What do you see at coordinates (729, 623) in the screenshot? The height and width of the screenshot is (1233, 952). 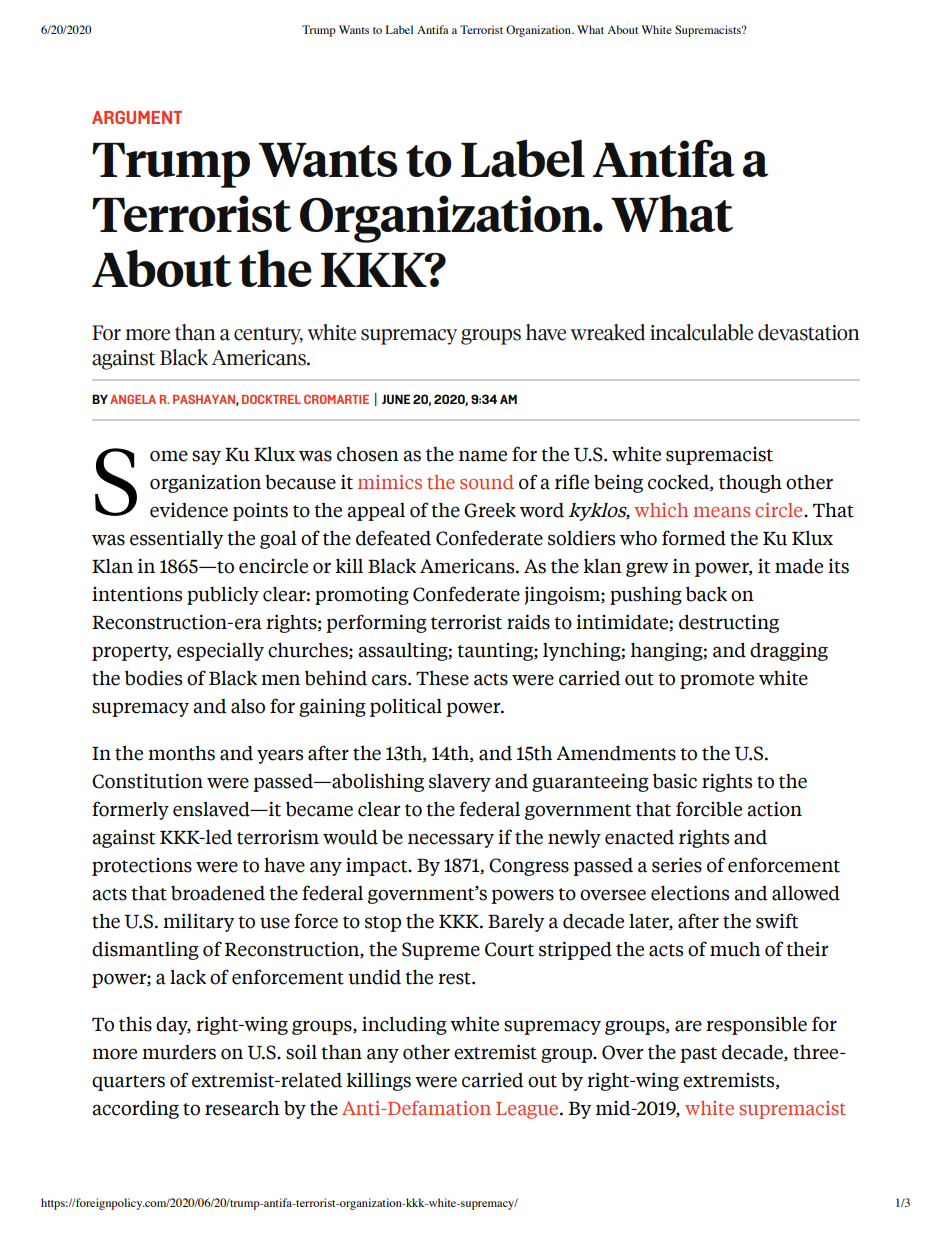 I see `destructing` at bounding box center [729, 623].
